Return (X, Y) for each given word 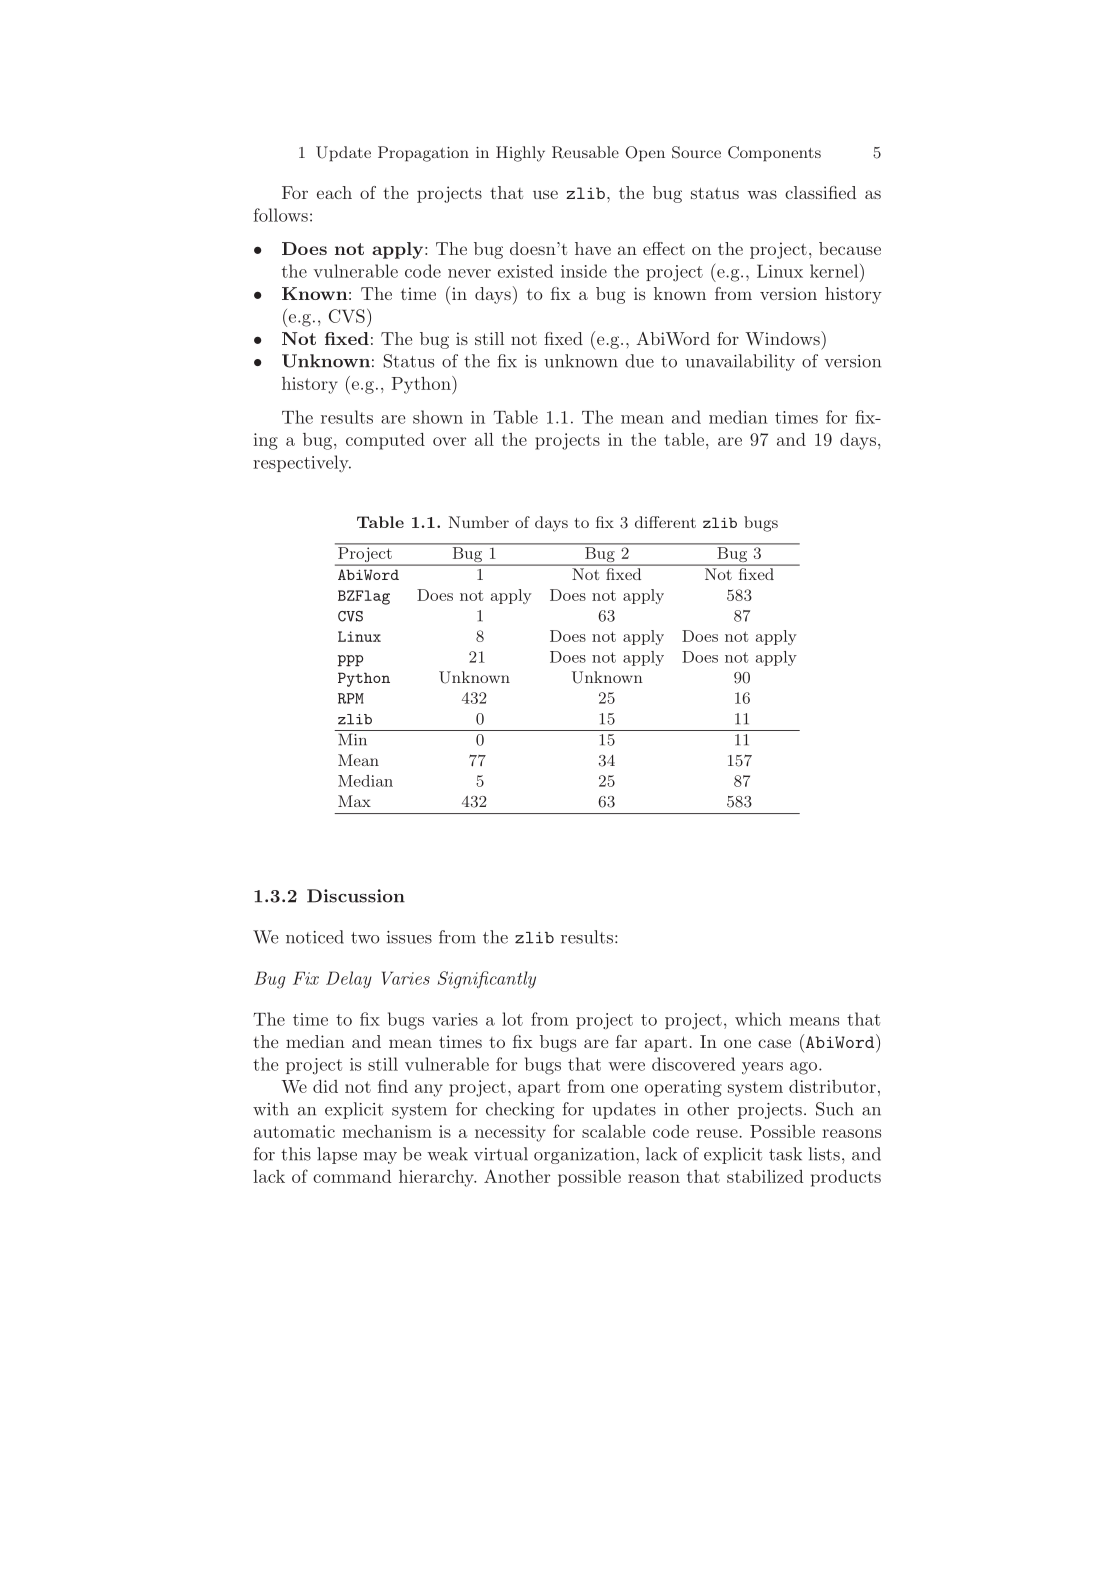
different (665, 522)
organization (585, 1156)
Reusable (585, 152)
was (762, 194)
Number (479, 522)
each (334, 192)
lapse (337, 1155)
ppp (350, 661)
